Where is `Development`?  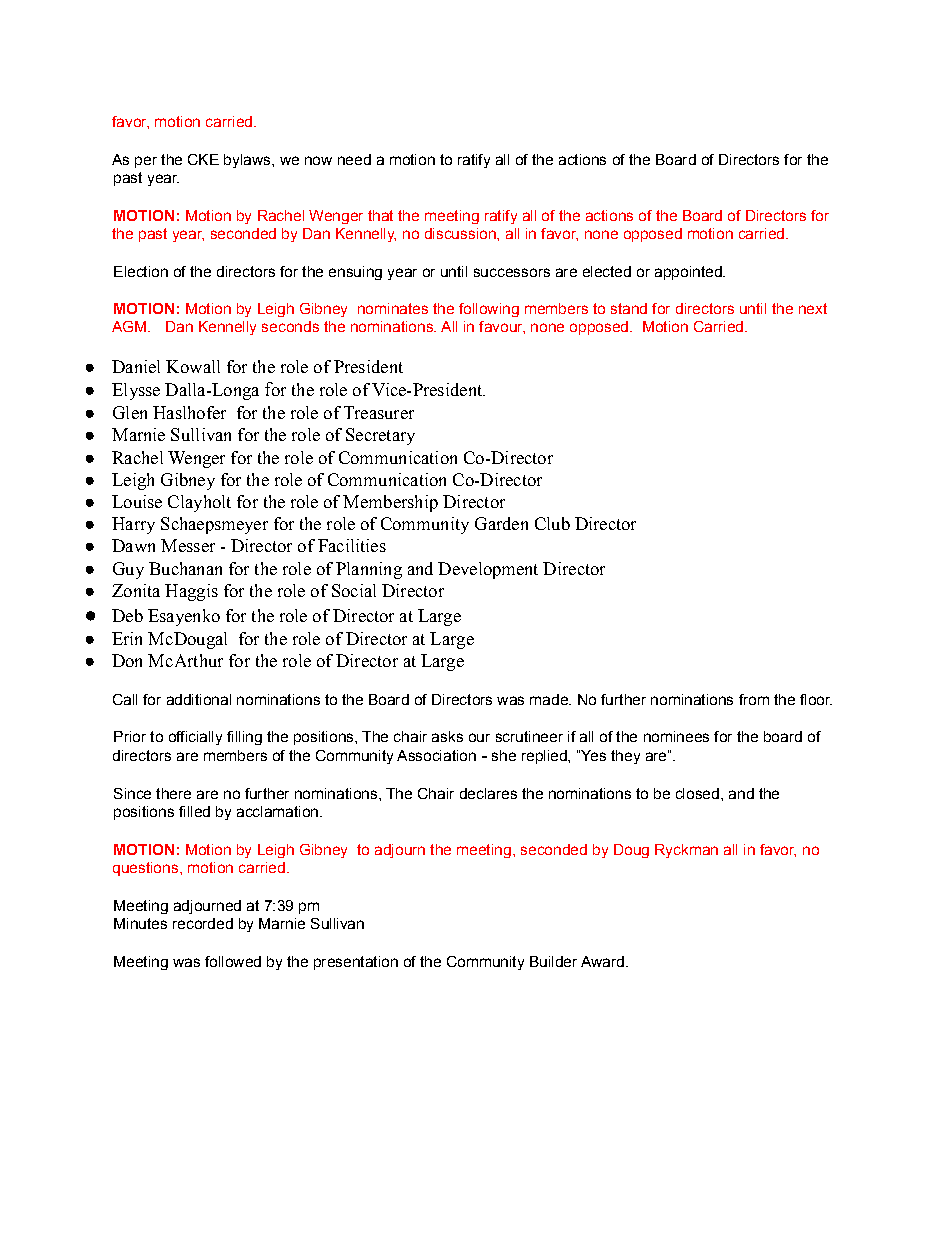
Development is located at coordinates (488, 570).
